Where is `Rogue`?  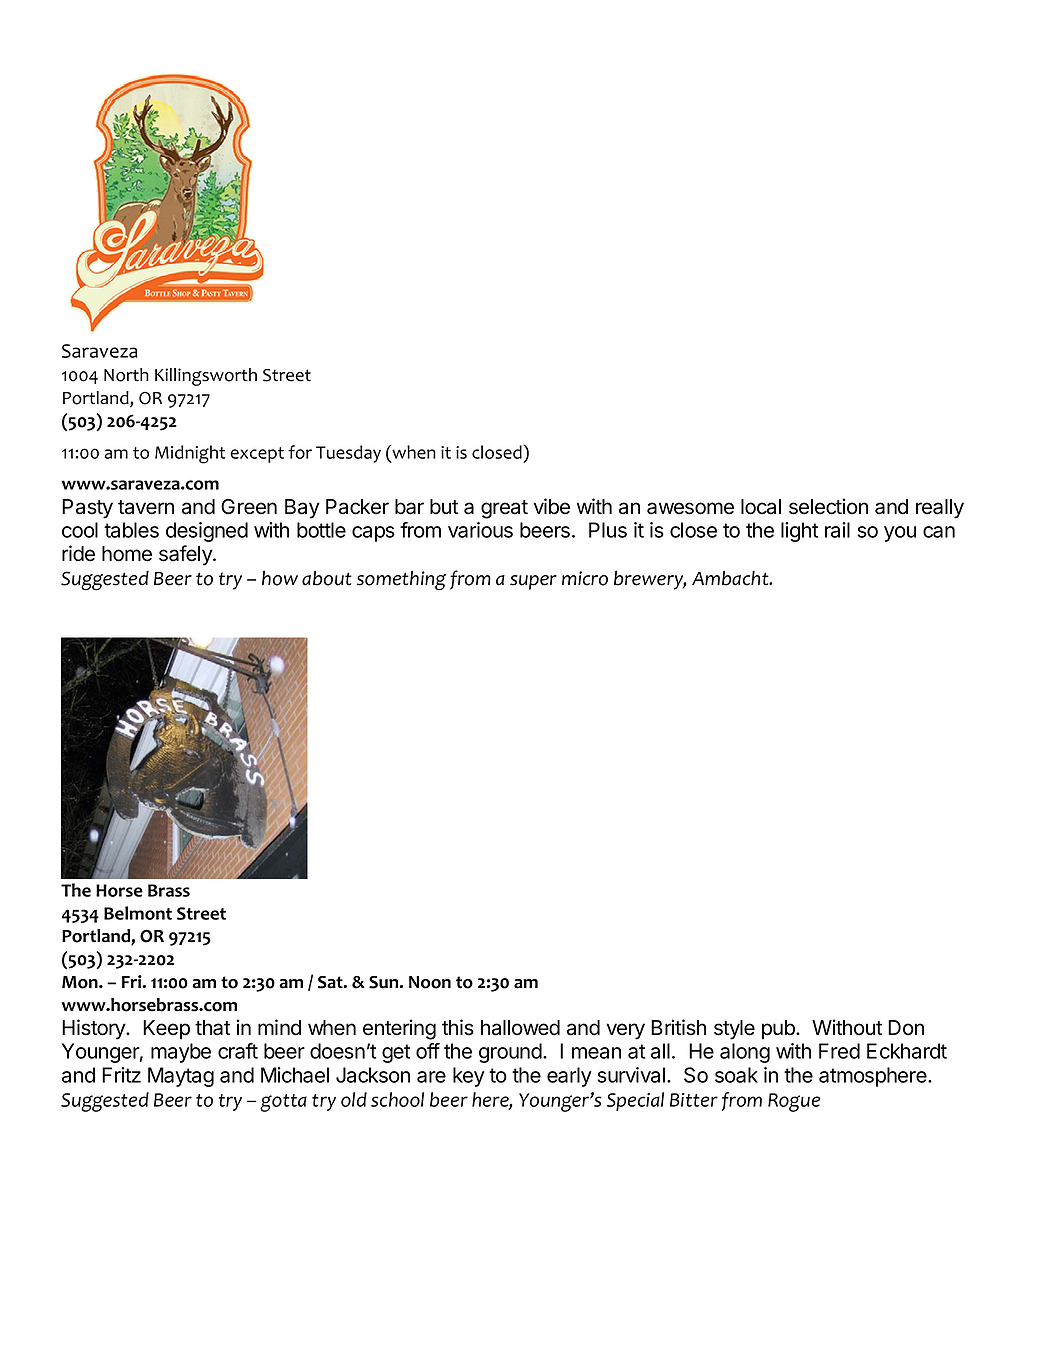 Rogue is located at coordinates (794, 1102).
